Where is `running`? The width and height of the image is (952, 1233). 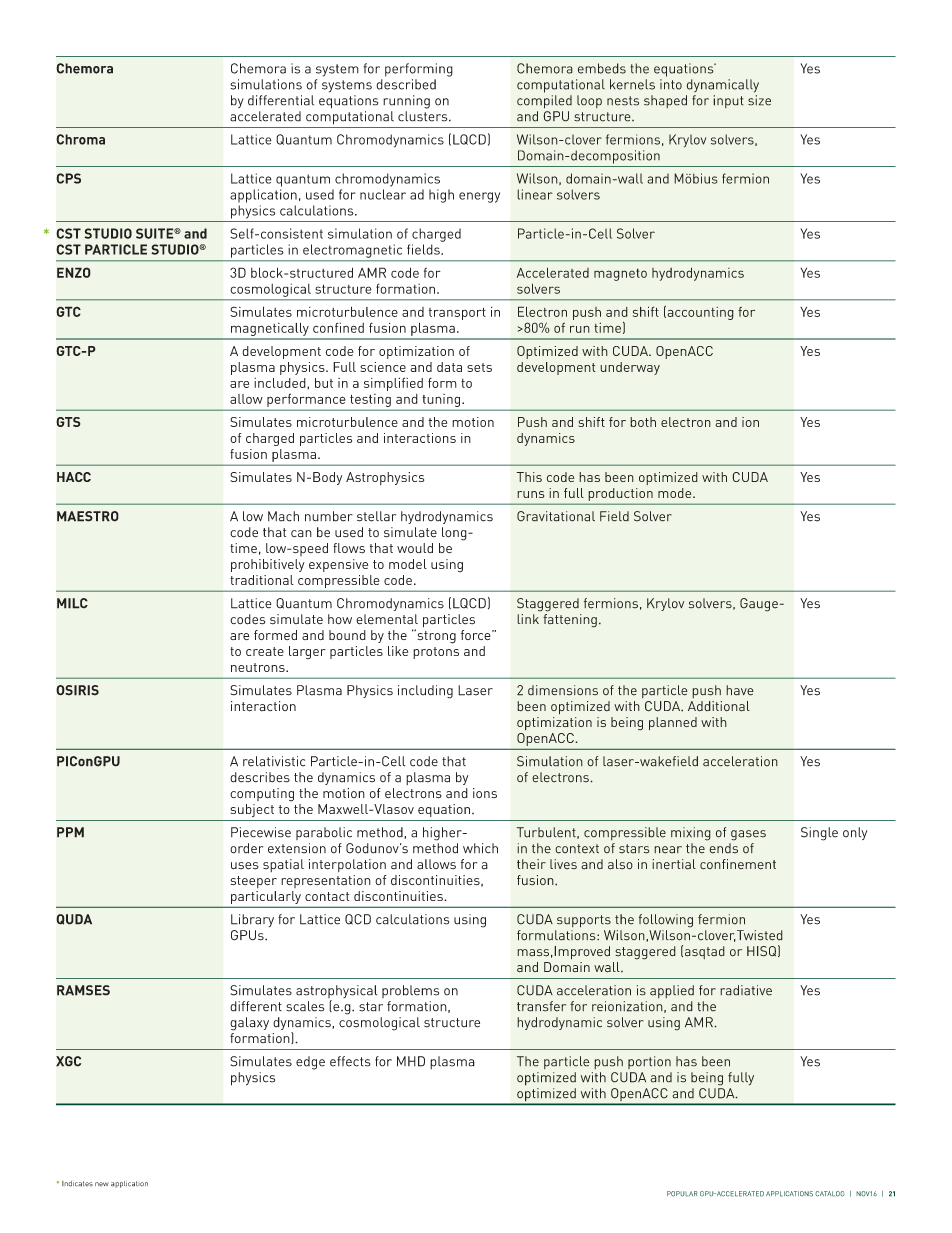 running is located at coordinates (406, 102).
